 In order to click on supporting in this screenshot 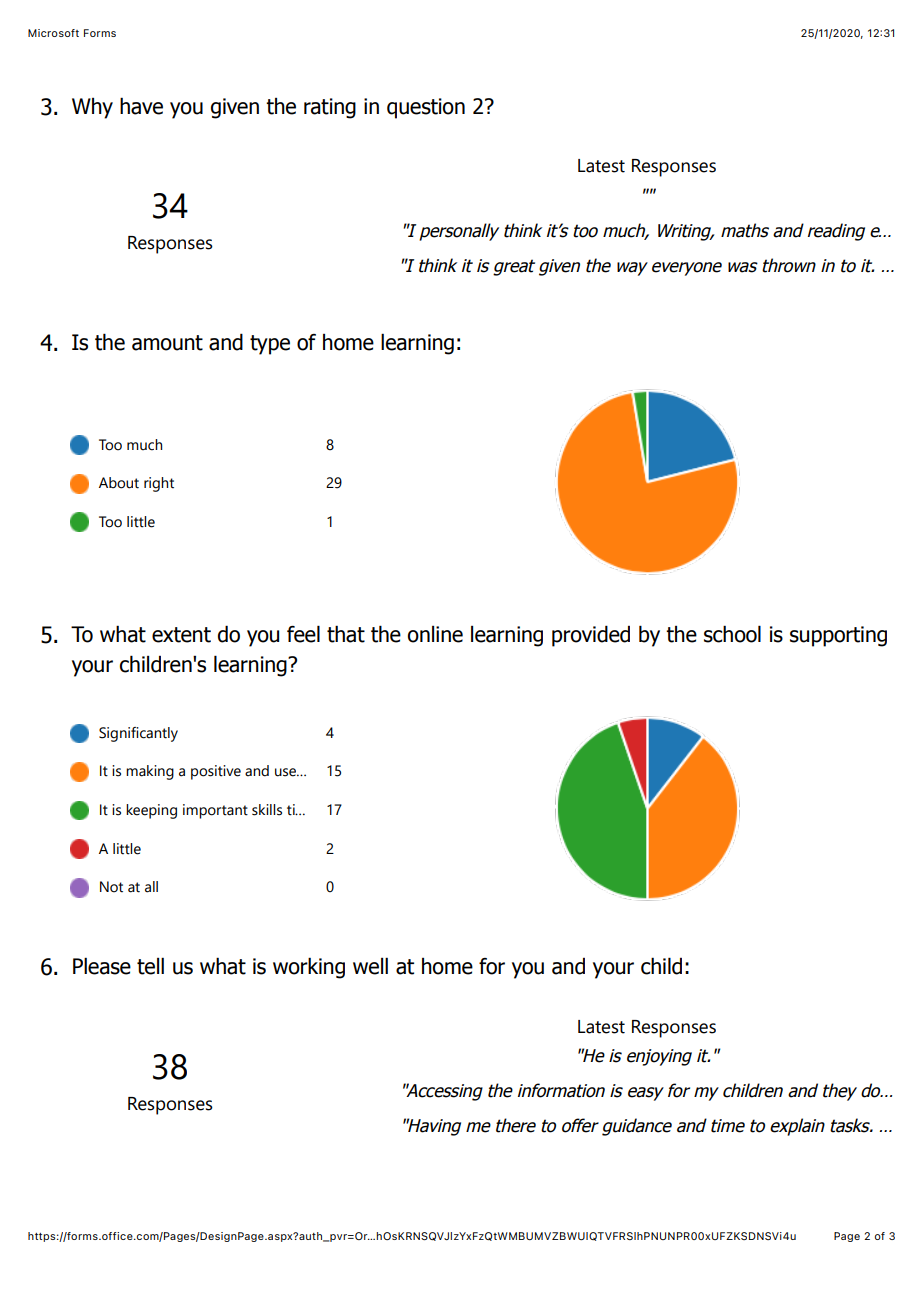, I will do `click(838, 636)`.
